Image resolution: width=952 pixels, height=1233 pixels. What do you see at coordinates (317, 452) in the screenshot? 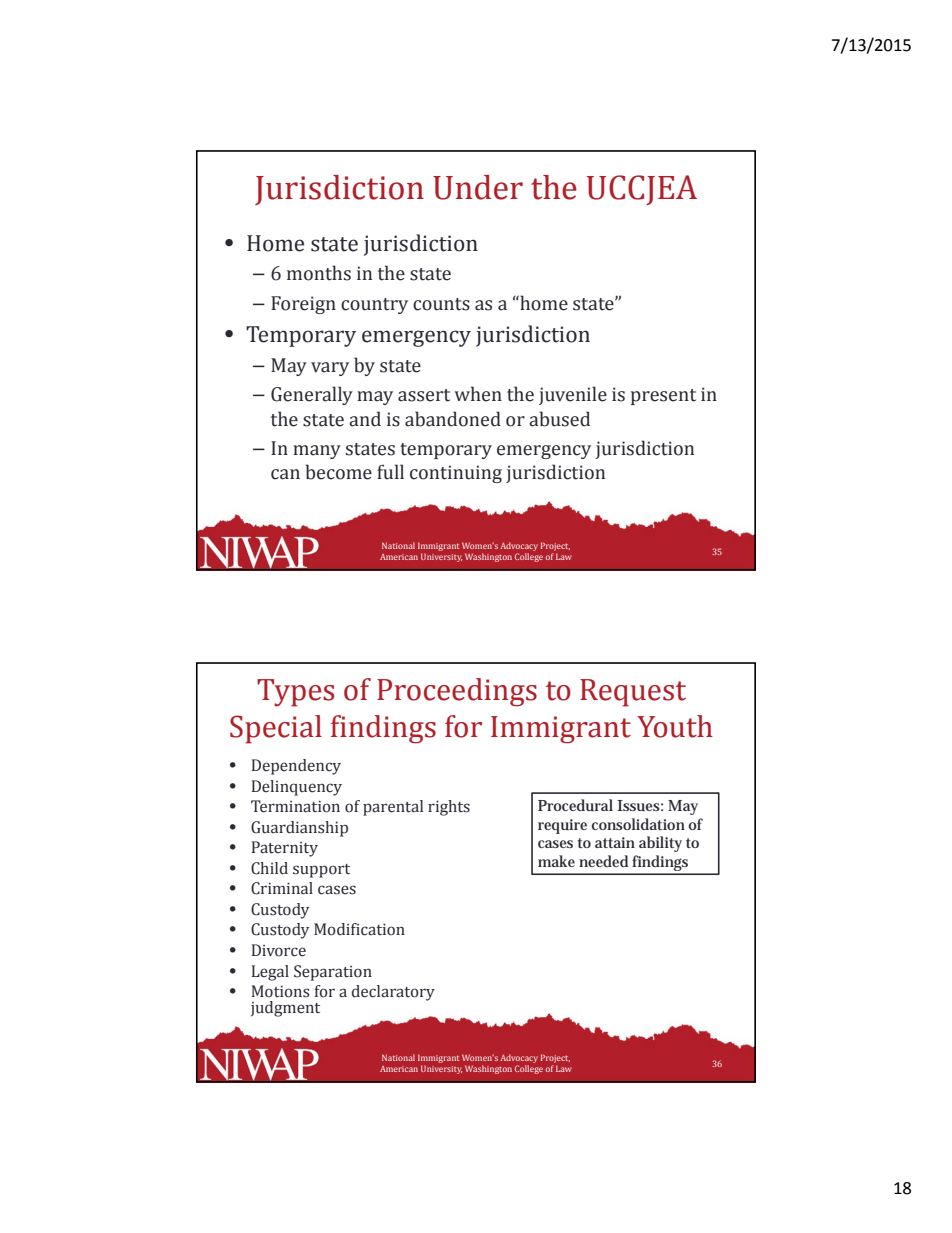
I see `many` at bounding box center [317, 452].
